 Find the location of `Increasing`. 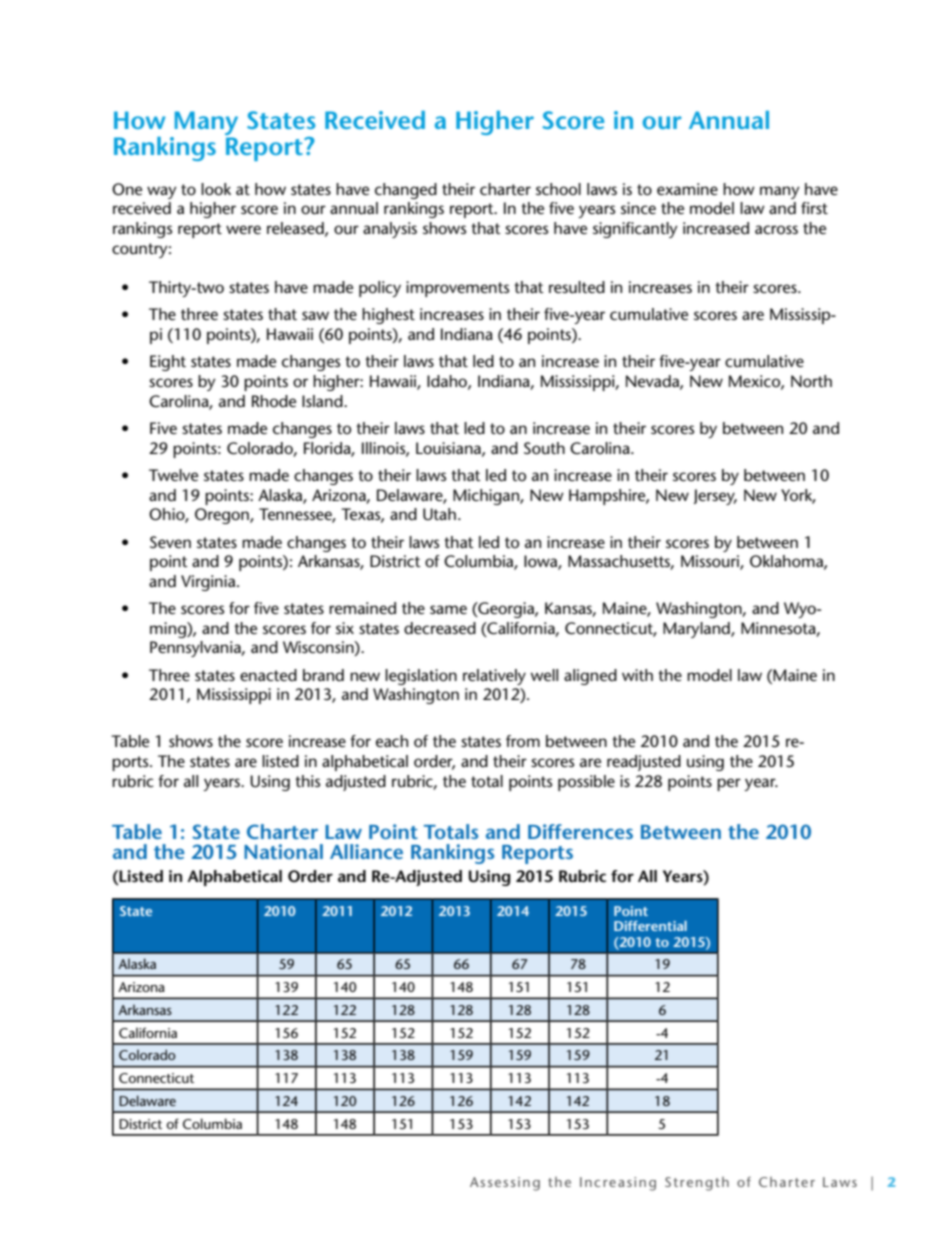

Increasing is located at coordinates (618, 1184).
